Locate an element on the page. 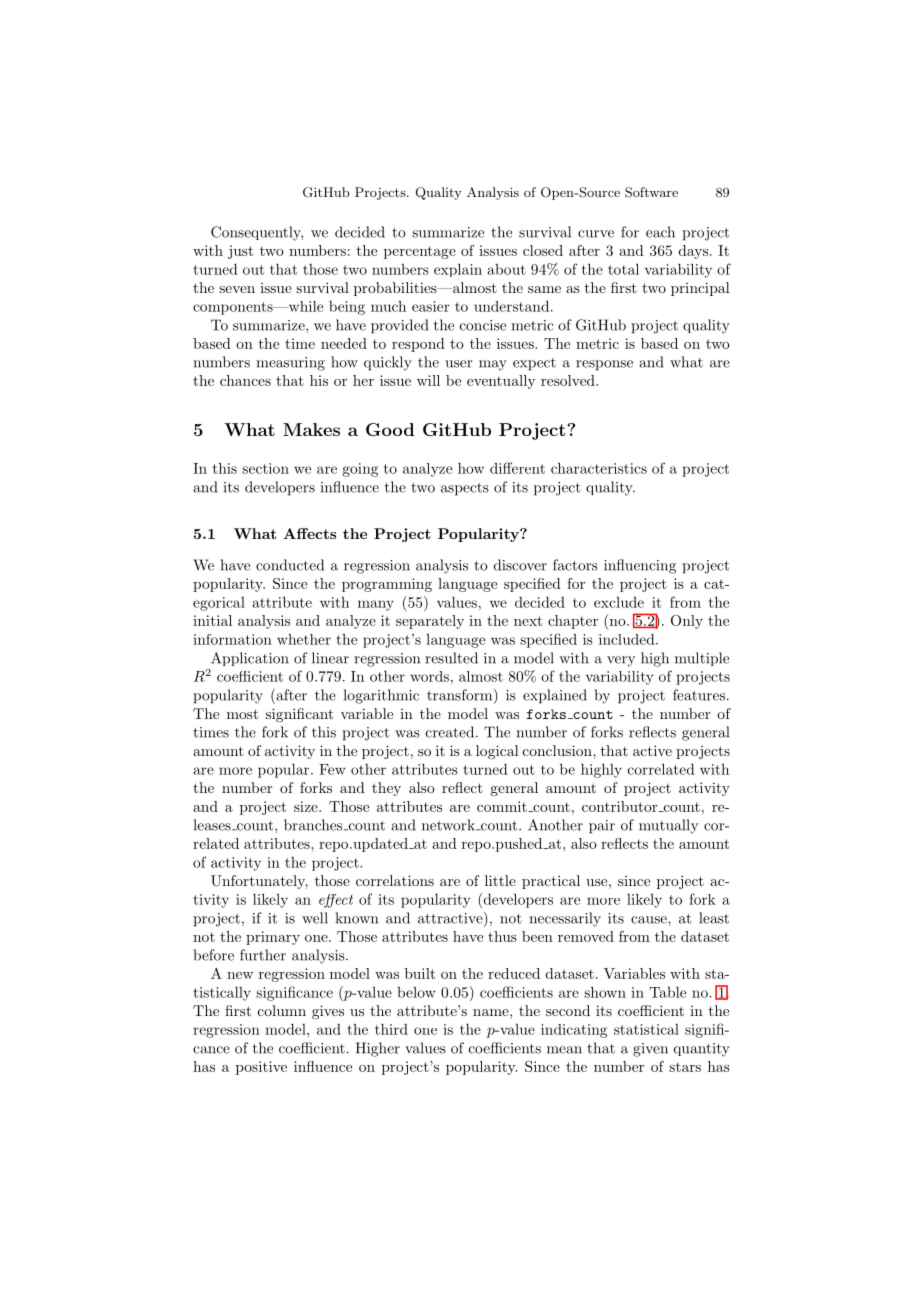 The width and height of the image is (924, 1308). positive is located at coordinates (261, 1068).
